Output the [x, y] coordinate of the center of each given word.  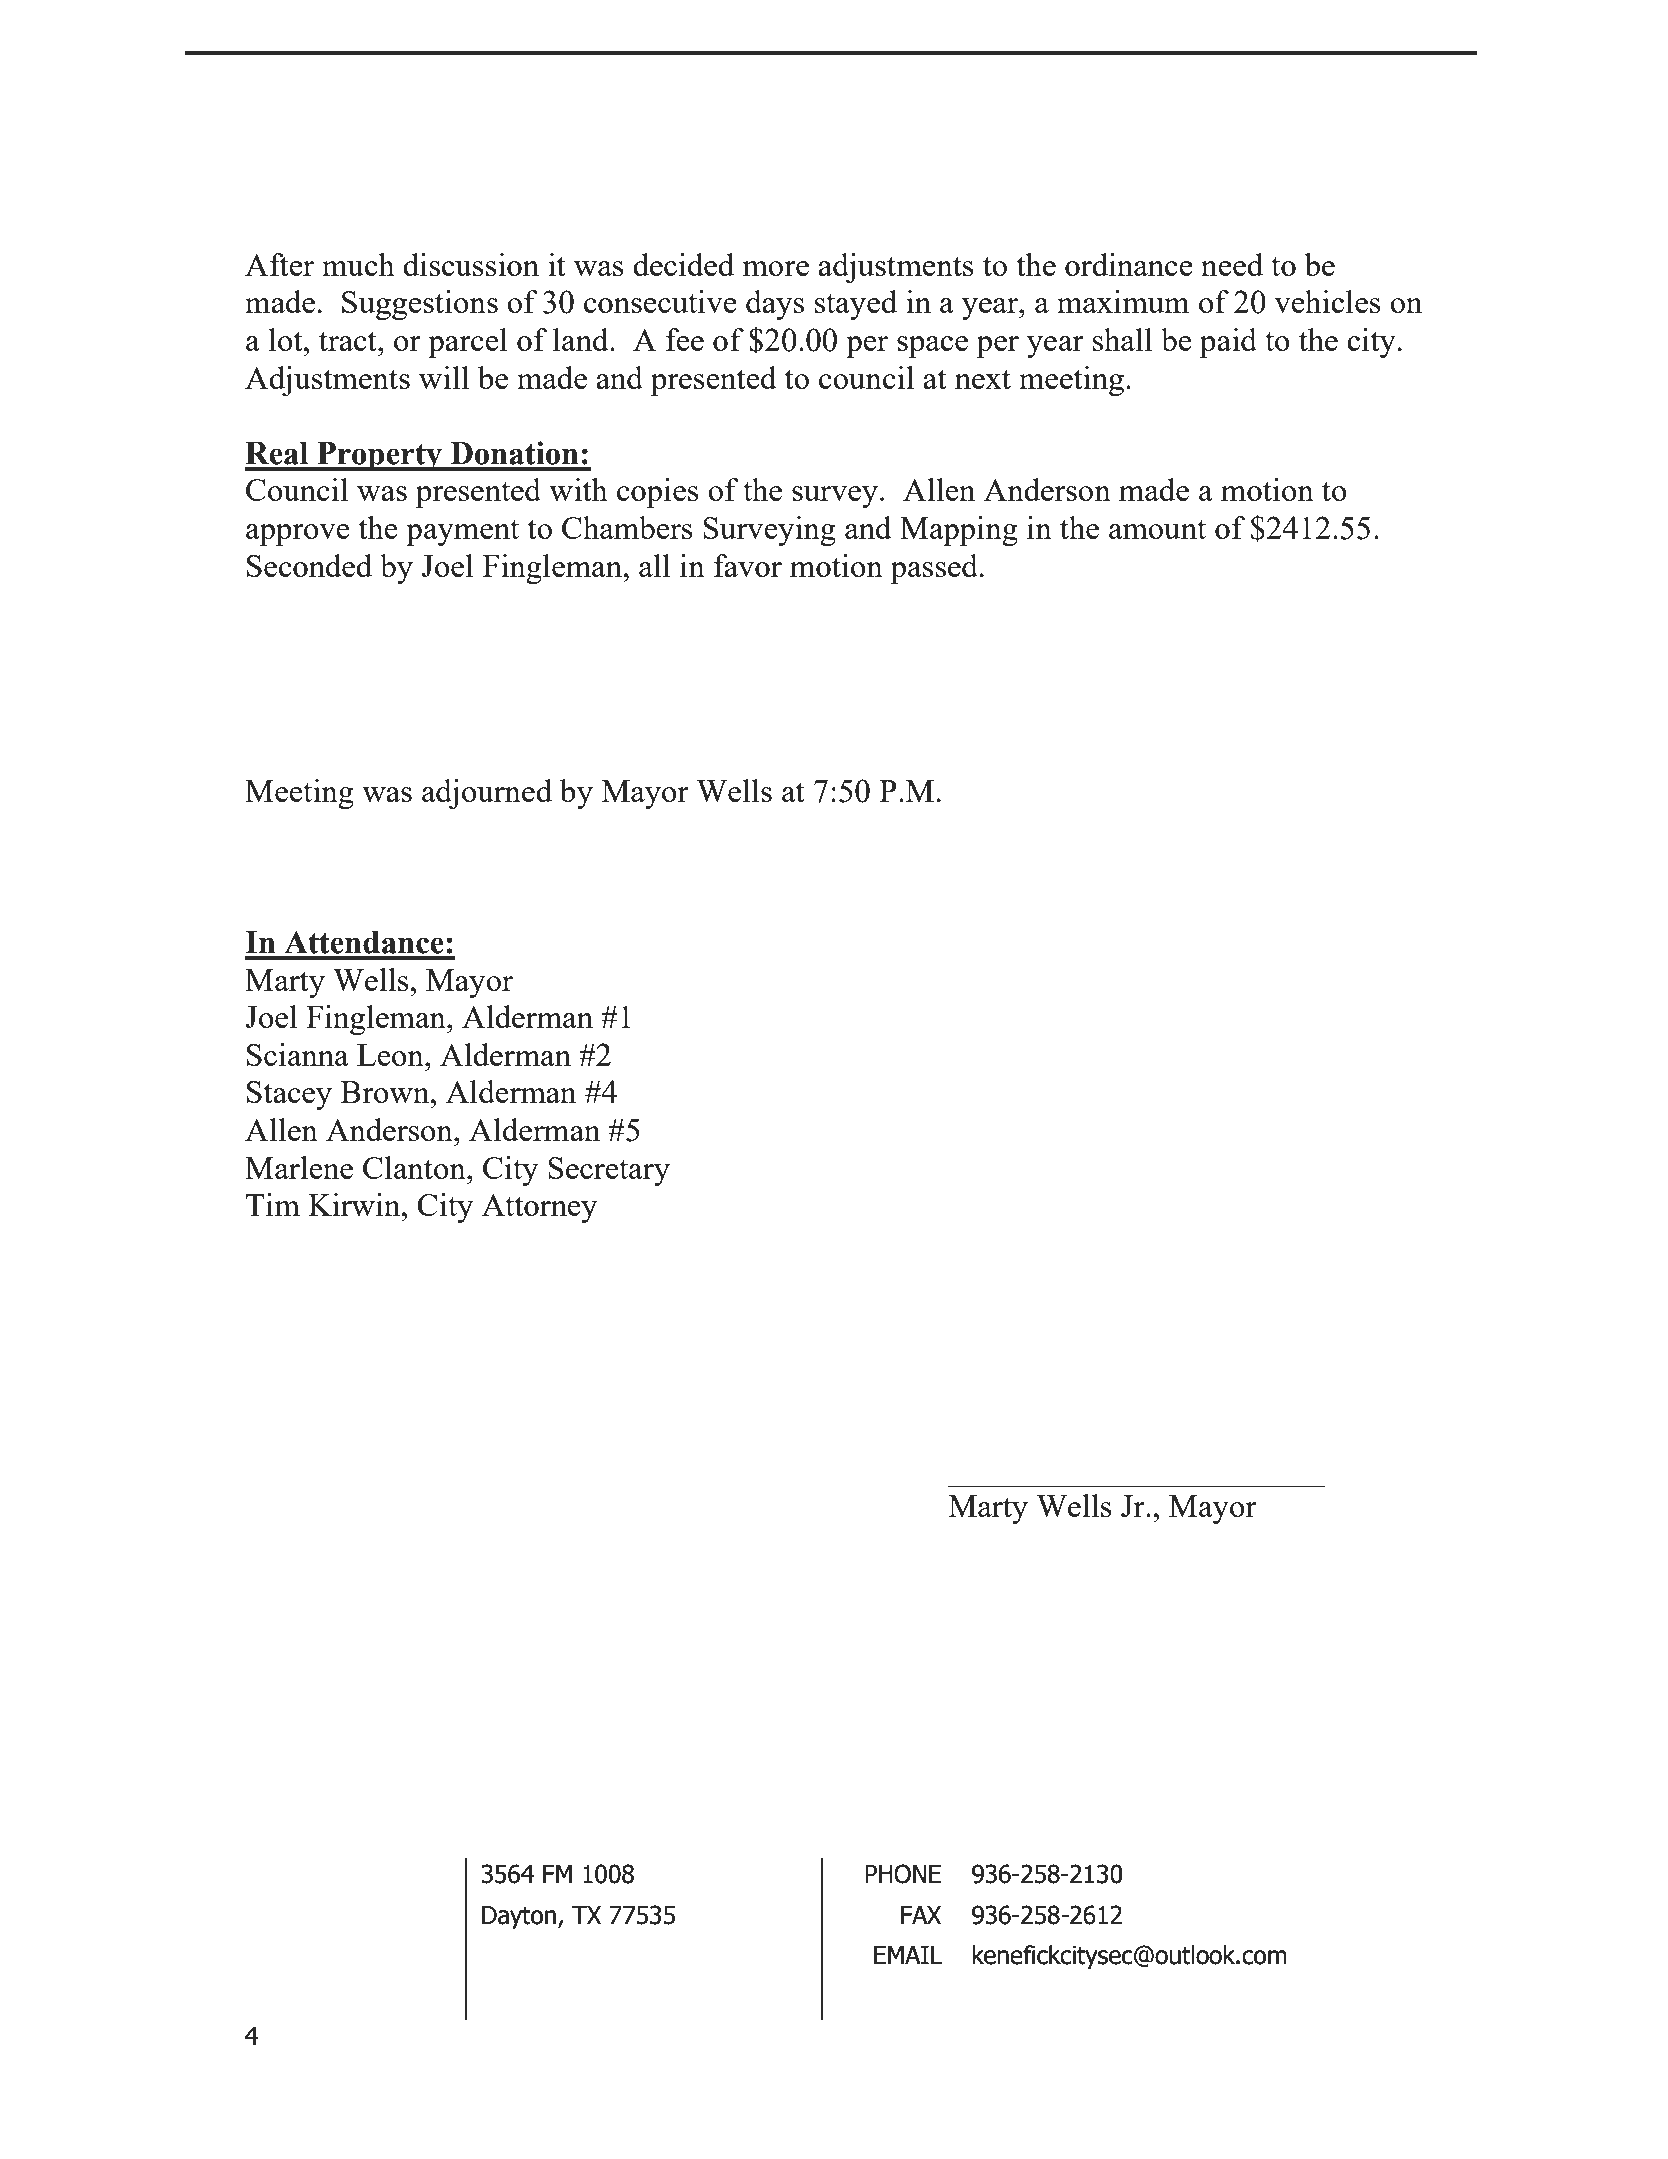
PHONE [903, 1874]
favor [748, 565]
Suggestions [420, 305]
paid [1228, 343]
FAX [921, 1915]
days [775, 305]
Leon [391, 1055]
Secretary [609, 1171]
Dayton [520, 1917]
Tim [273, 1204]
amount [1157, 529]
